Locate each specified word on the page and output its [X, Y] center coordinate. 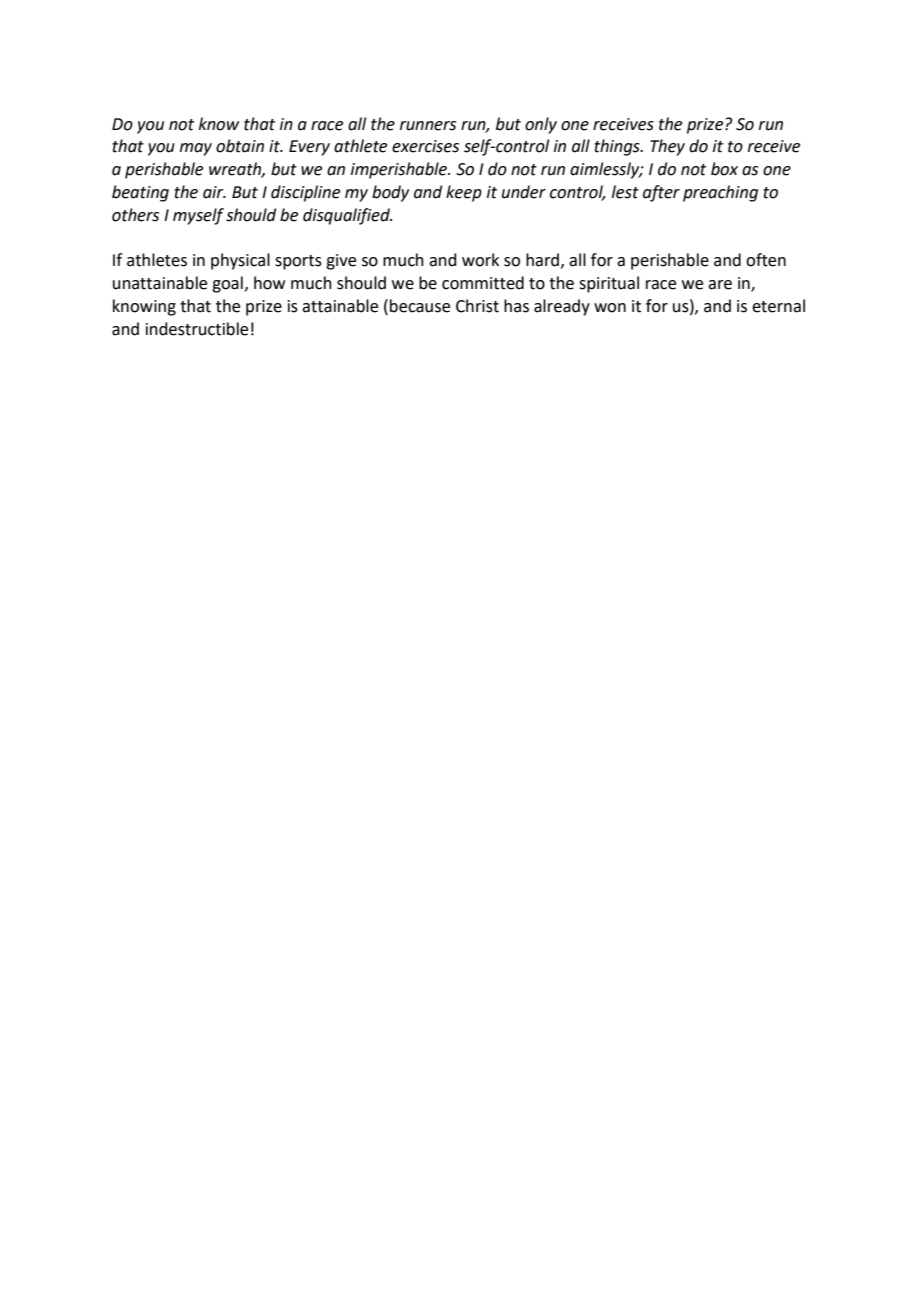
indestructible [197, 329]
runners [428, 126]
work [480, 260]
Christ [477, 306]
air [214, 192]
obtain [240, 146]
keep [464, 193]
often [766, 260]
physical [240, 261]
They [667, 147]
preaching [720, 193]
